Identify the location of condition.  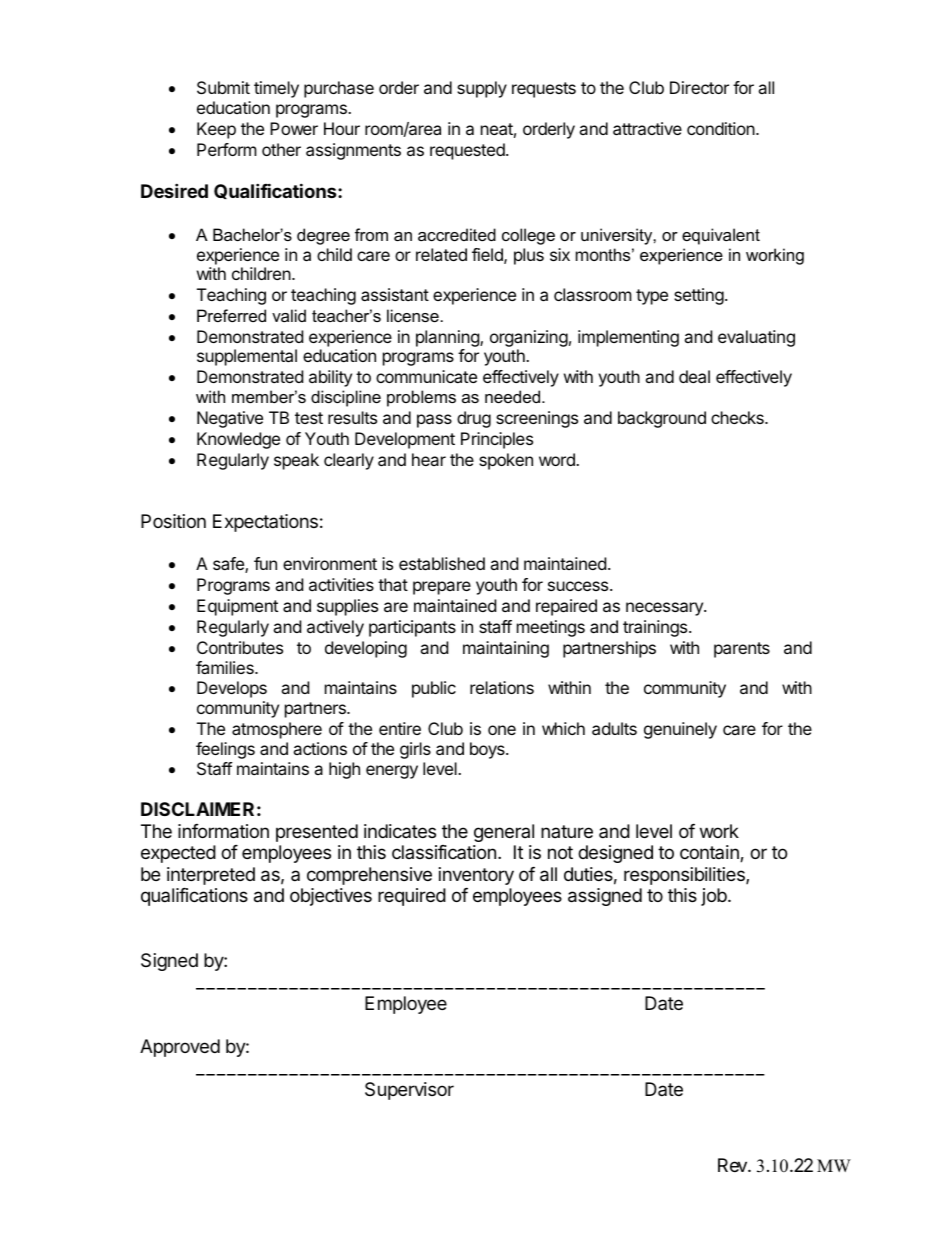
(722, 128).
